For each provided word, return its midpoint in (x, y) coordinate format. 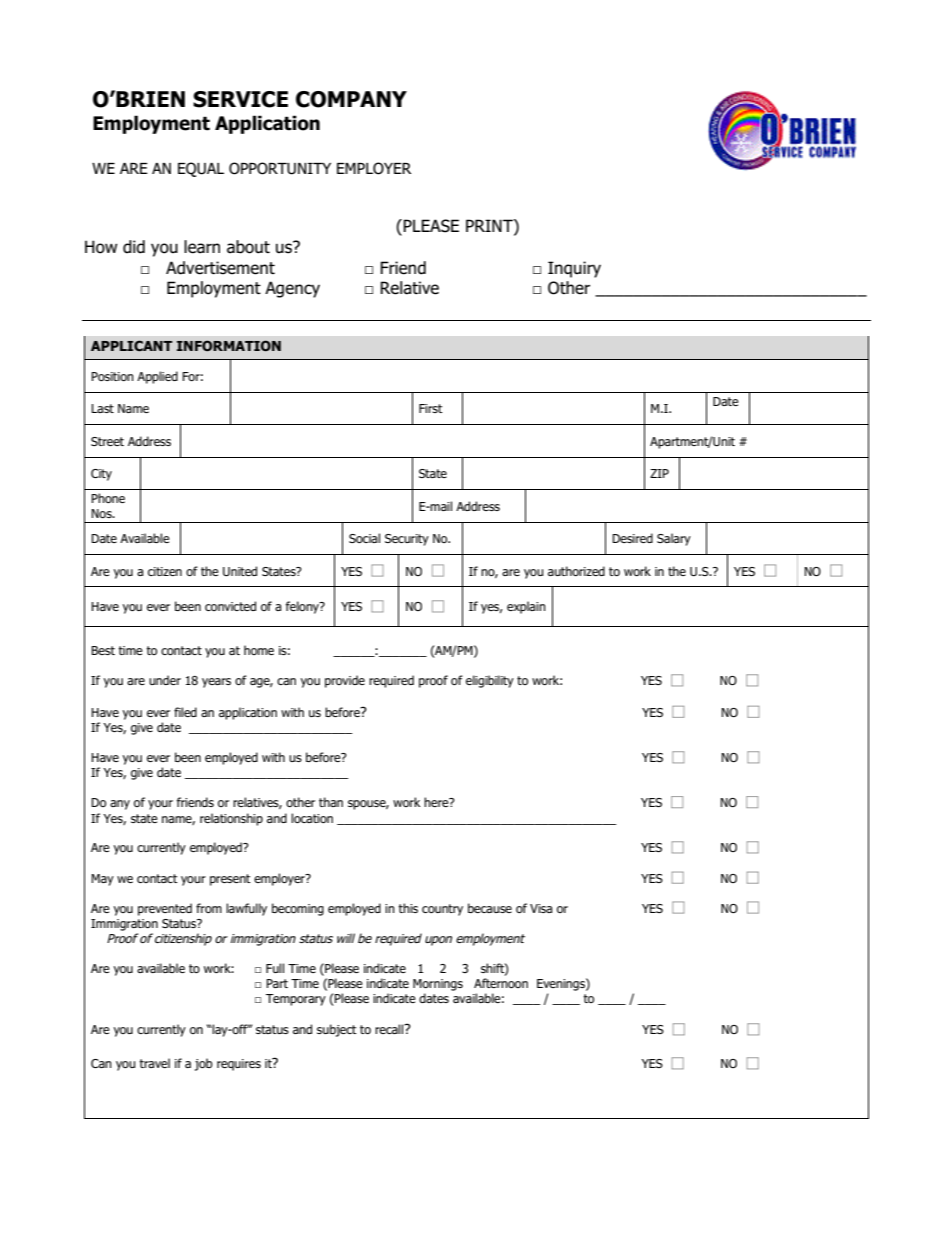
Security (407, 540)
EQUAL (201, 169)
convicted (230, 606)
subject (337, 1030)
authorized (576, 571)
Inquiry (574, 269)
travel (154, 1063)
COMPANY (351, 99)
